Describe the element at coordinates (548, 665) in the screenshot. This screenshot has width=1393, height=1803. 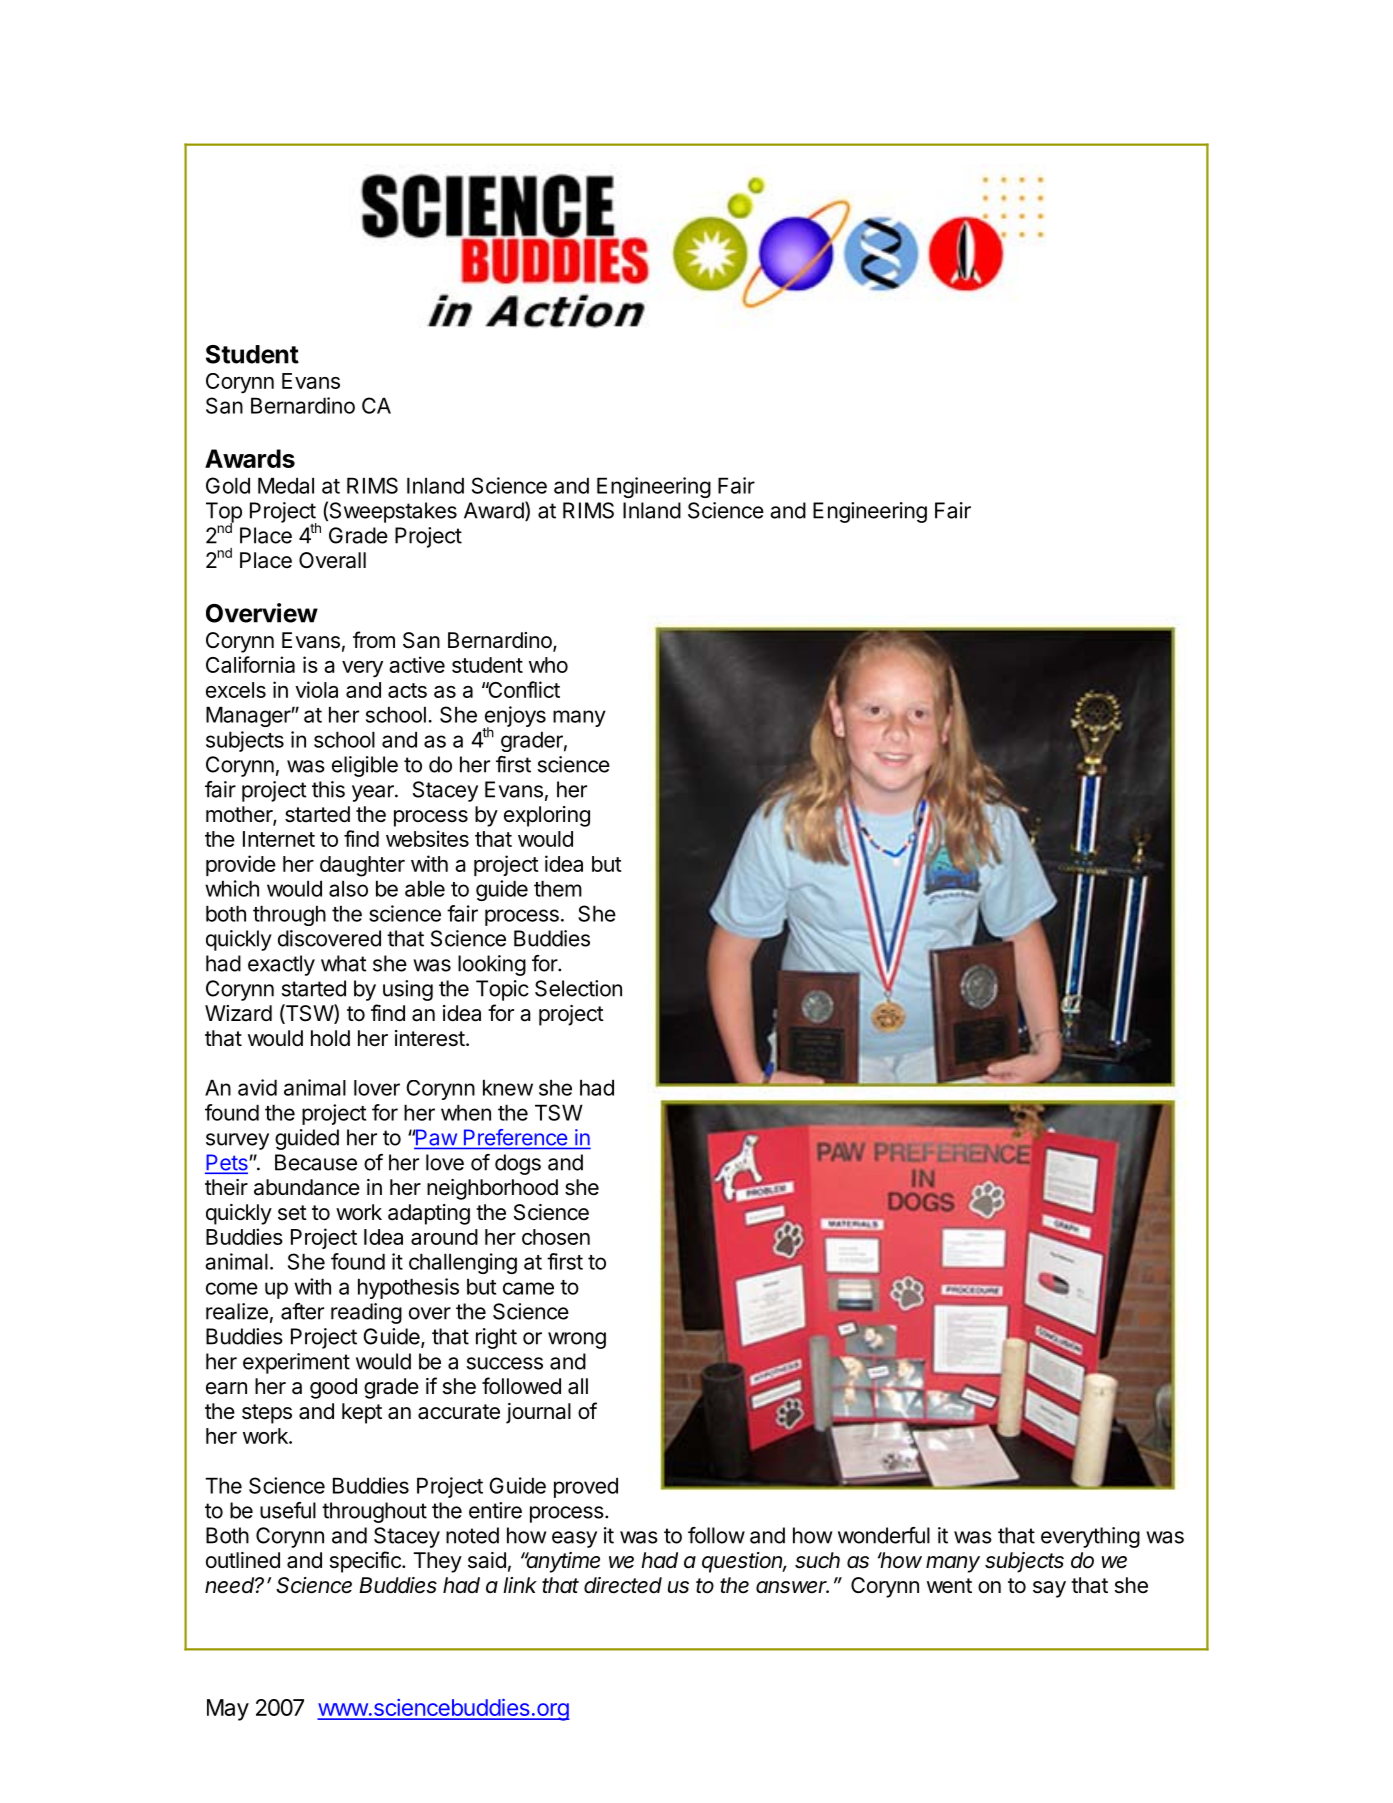
I see `who` at that location.
